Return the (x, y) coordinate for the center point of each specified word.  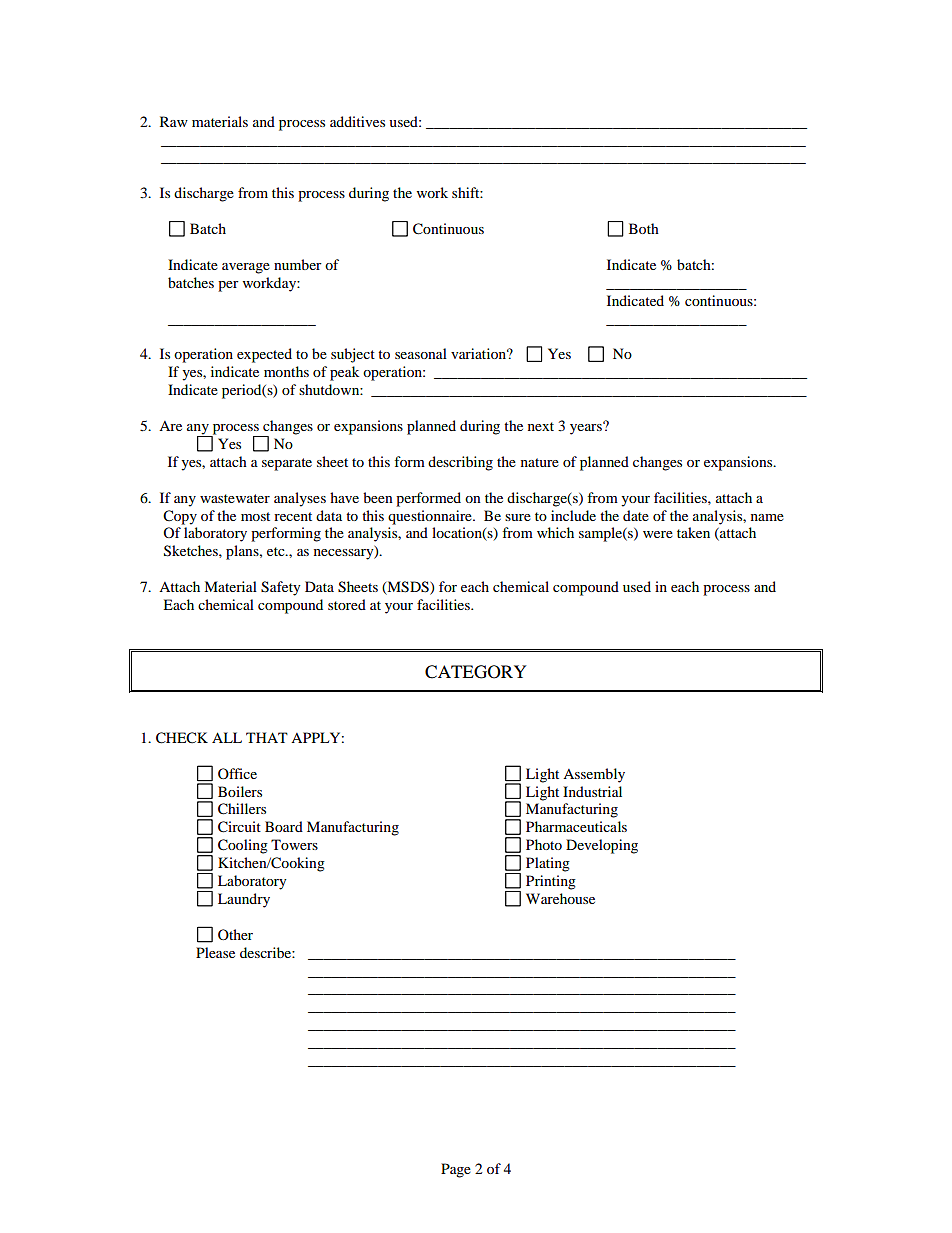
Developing (602, 846)
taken (693, 532)
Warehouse (560, 898)
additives (357, 121)
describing (460, 463)
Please (215, 952)
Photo (544, 844)
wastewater (235, 498)
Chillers (242, 809)
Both (644, 228)
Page (456, 1170)
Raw (174, 121)
